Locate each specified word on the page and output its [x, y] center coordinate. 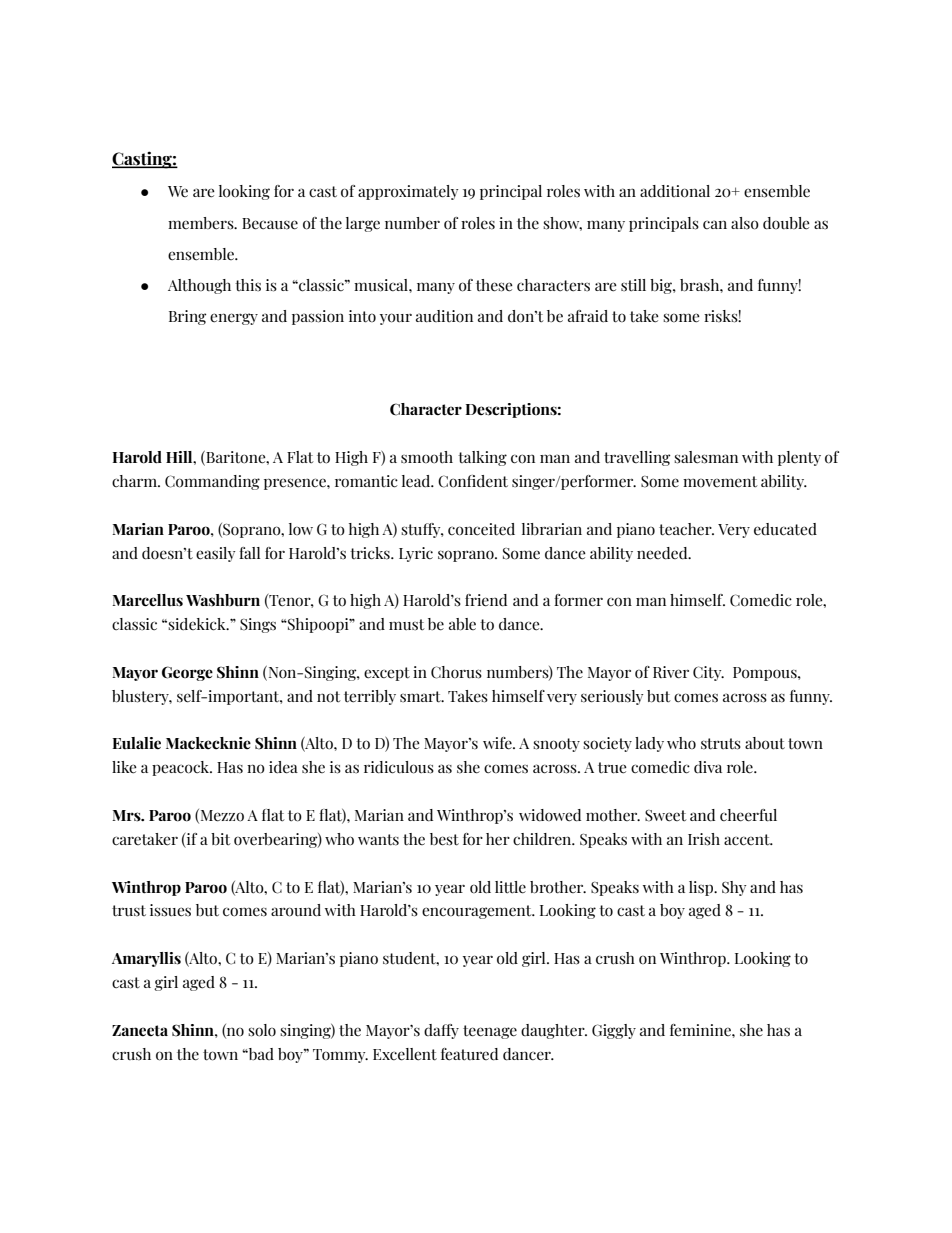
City [708, 673]
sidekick [198, 624]
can [715, 224]
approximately [408, 192]
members [202, 223]
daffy [441, 1031]
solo [262, 1030]
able [462, 624]
